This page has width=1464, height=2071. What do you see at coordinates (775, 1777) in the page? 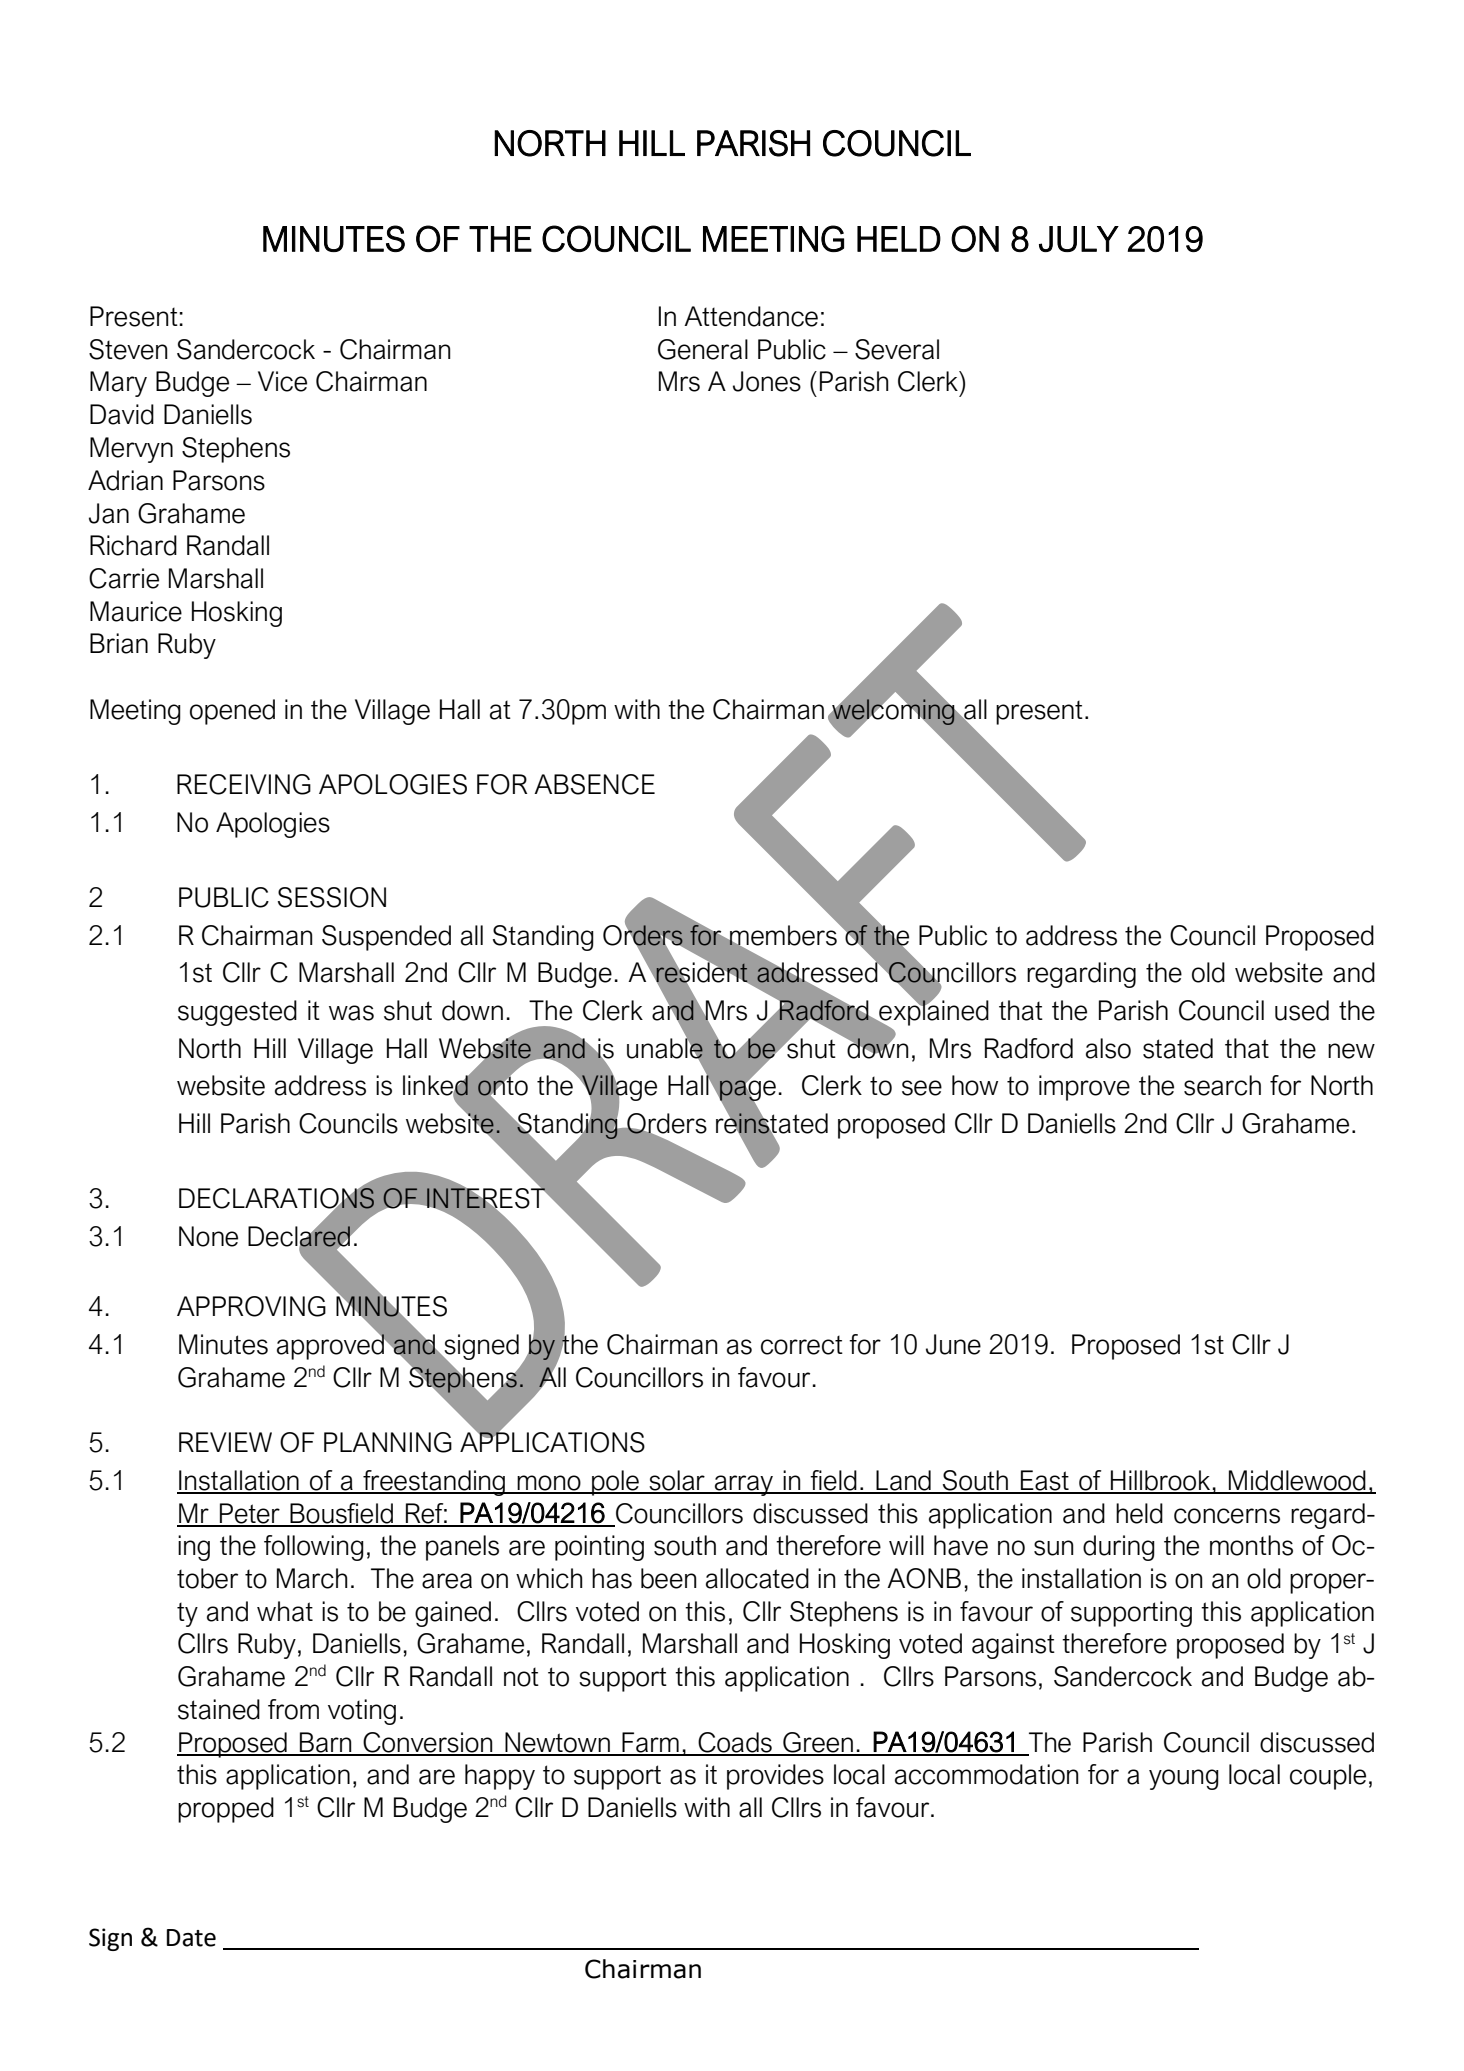
I see `provides` at bounding box center [775, 1777].
